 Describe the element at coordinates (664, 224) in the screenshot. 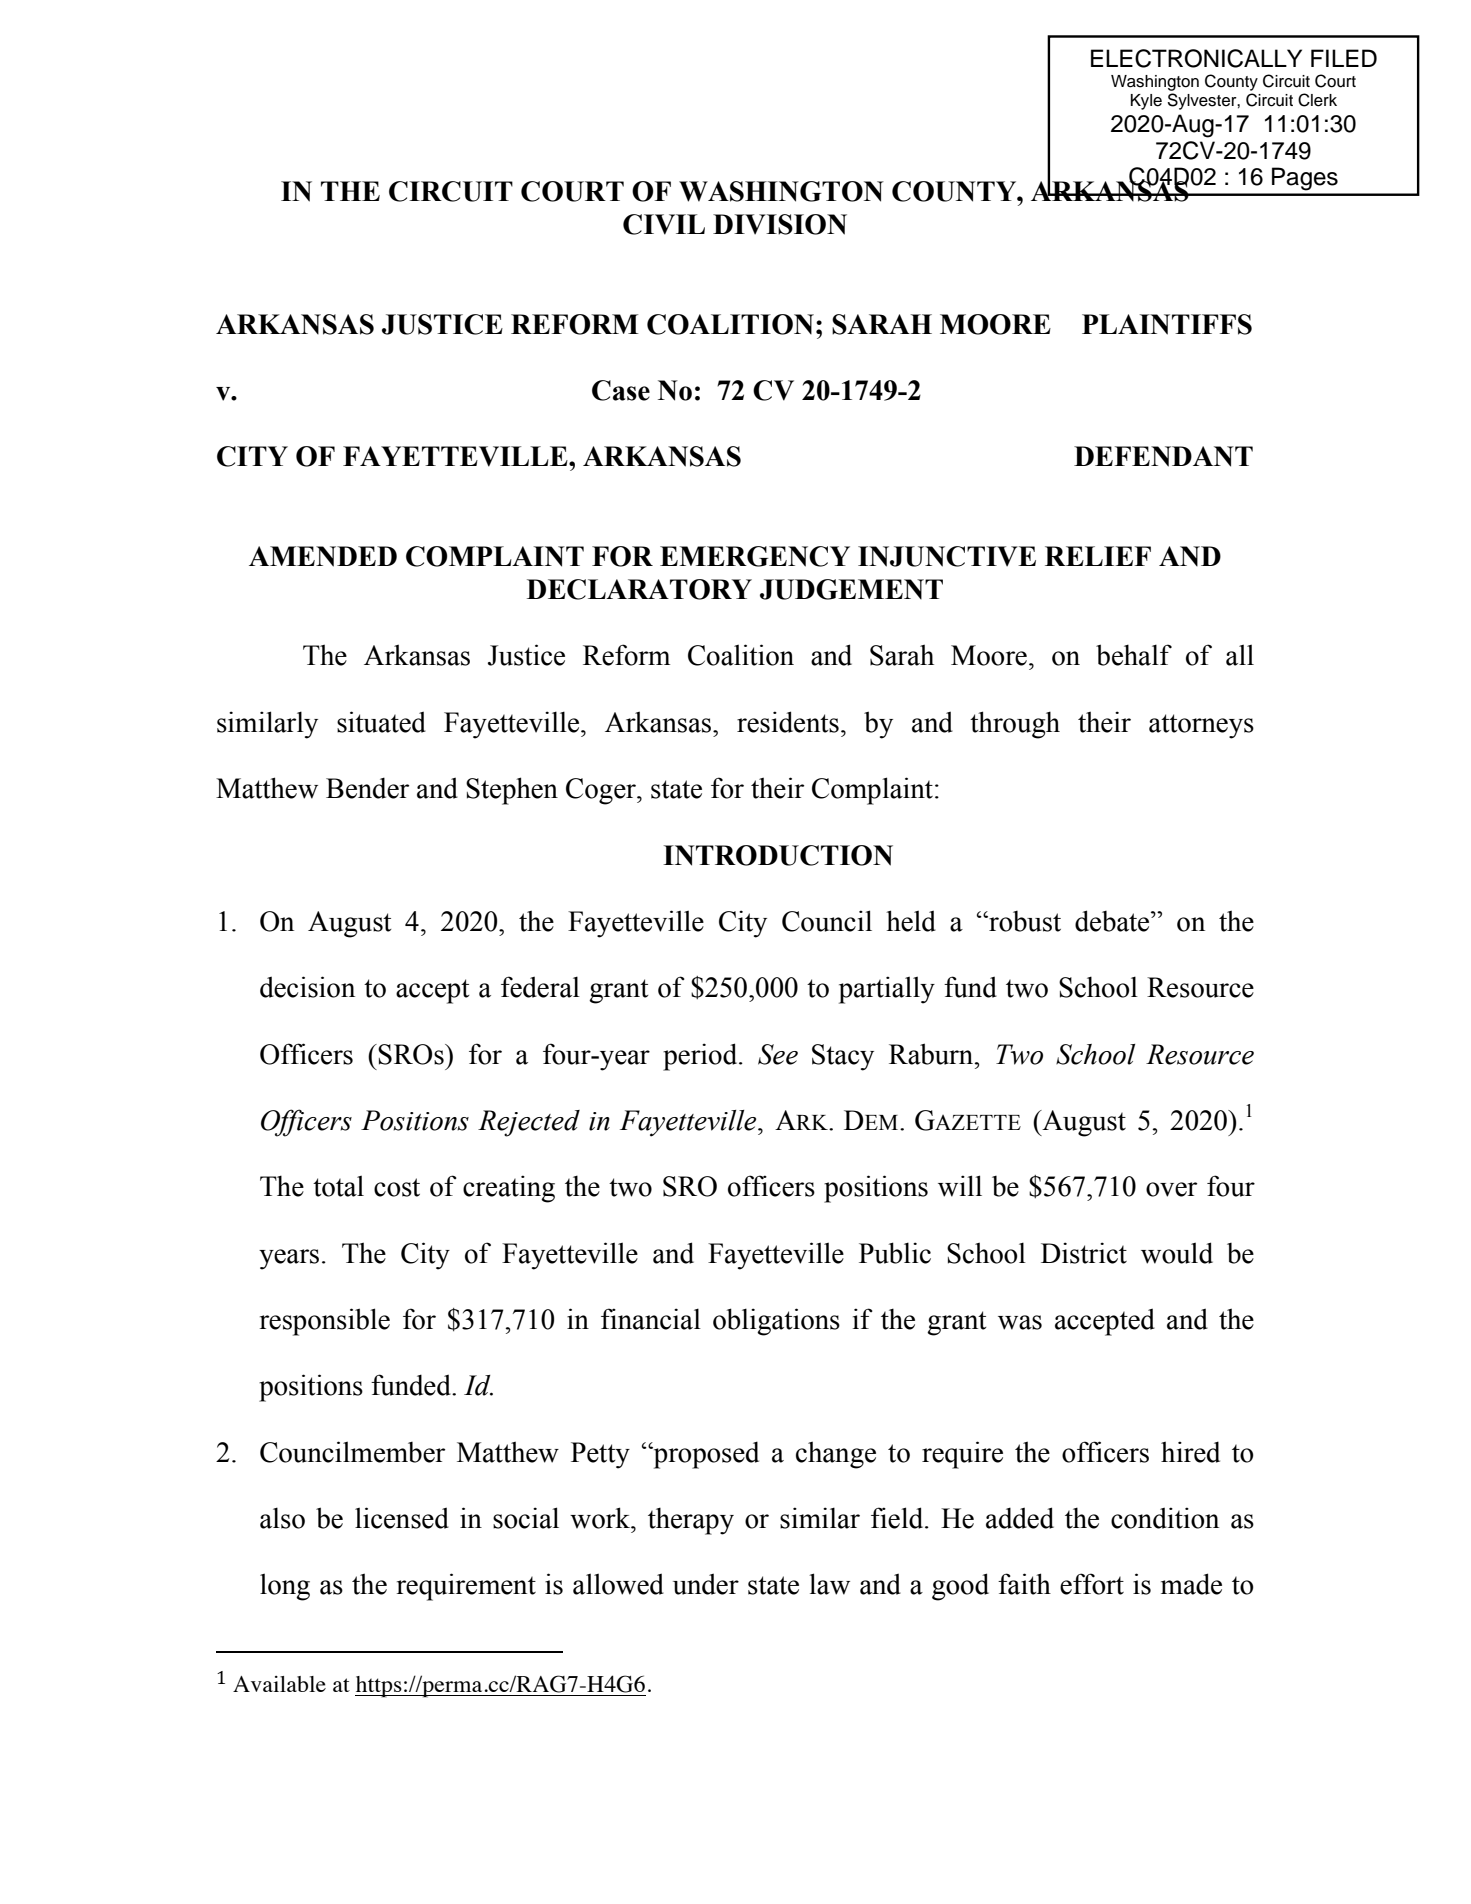

I see `CIVIL` at that location.
